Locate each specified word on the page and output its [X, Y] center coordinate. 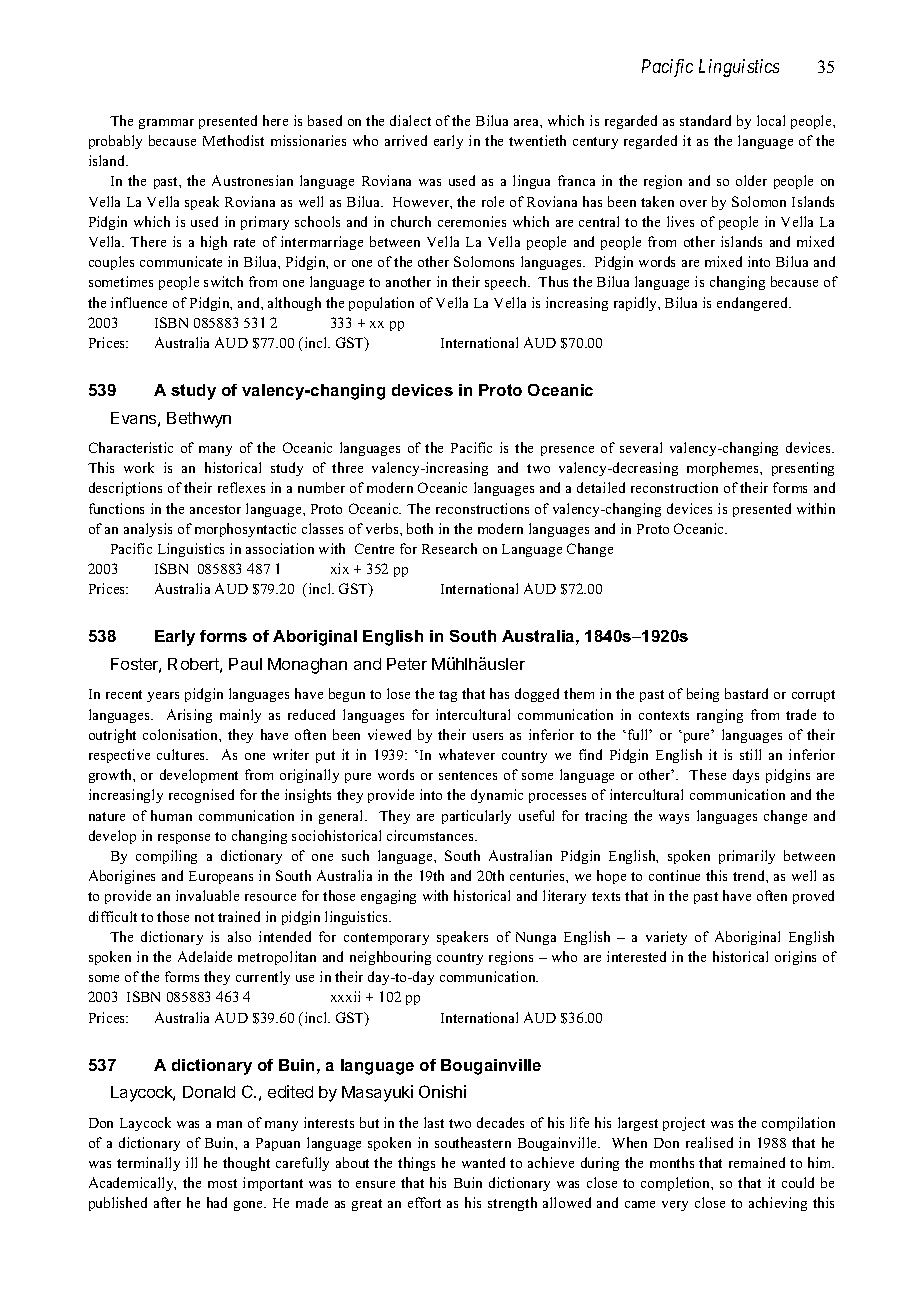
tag [448, 696]
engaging [388, 897]
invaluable [207, 895]
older [751, 180]
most [222, 1183]
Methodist [233, 140]
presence [567, 451]
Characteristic [131, 447]
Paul [245, 664]
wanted [483, 1162]
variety [666, 938]
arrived [406, 140]
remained [757, 1162]
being [703, 695]
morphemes [724, 469]
